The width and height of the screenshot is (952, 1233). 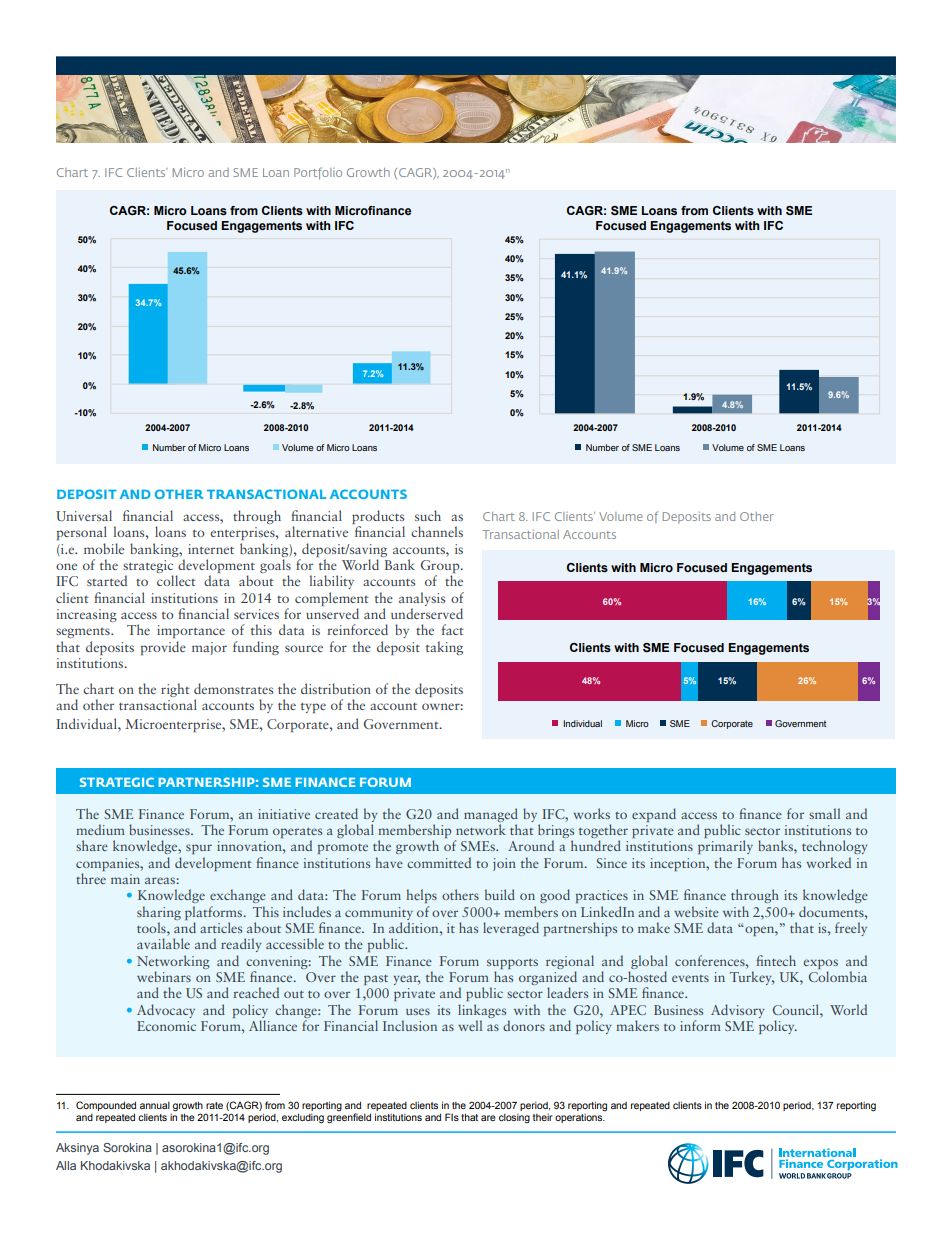 What do you see at coordinates (437, 531) in the screenshot?
I see `channels` at bounding box center [437, 531].
